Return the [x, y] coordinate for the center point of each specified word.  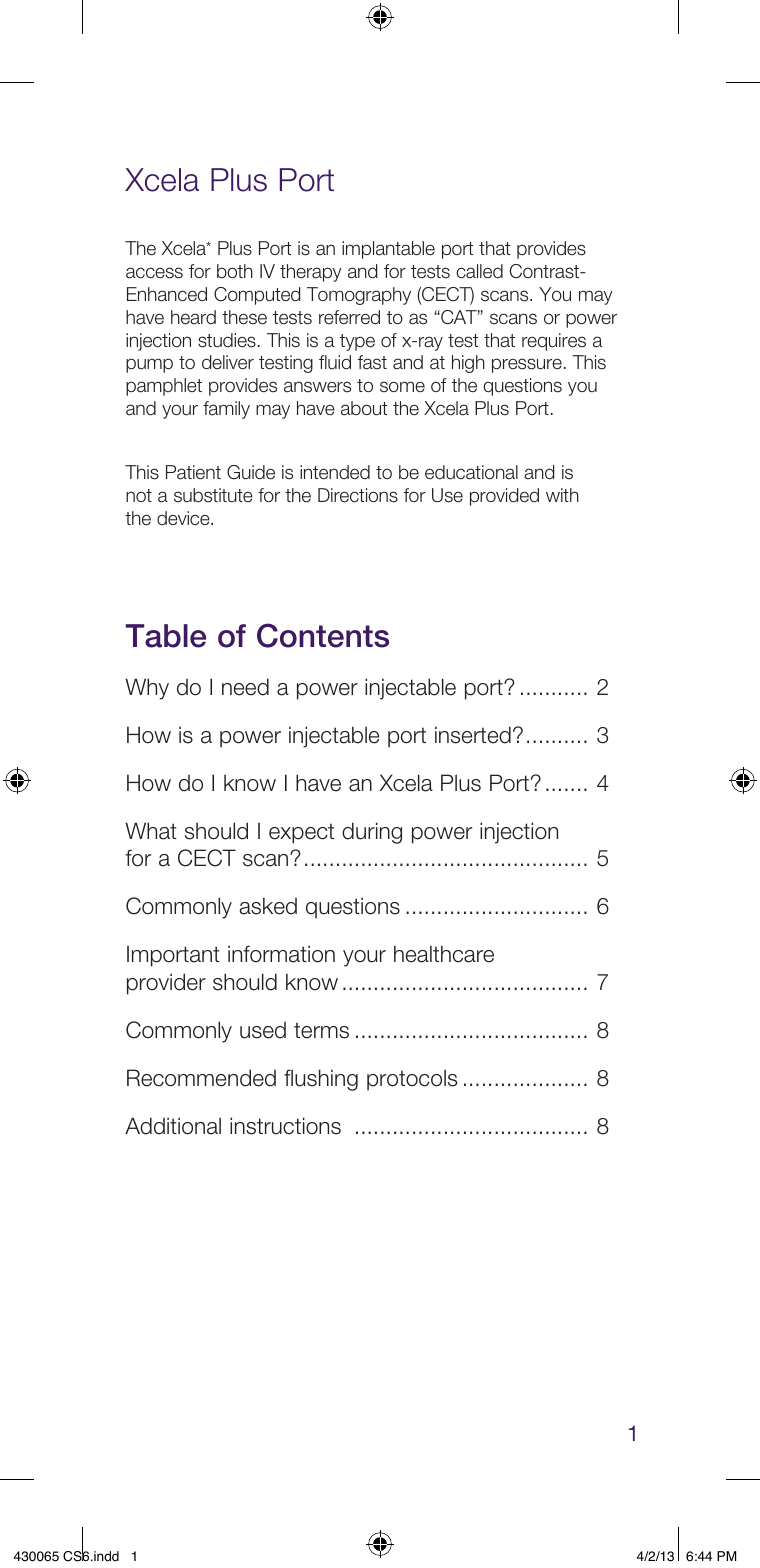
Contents [323, 635]
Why [147, 689]
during [372, 833]
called [479, 271]
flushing [321, 1080]
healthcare [444, 954]
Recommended [201, 1078]
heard [193, 317]
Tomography [359, 296]
